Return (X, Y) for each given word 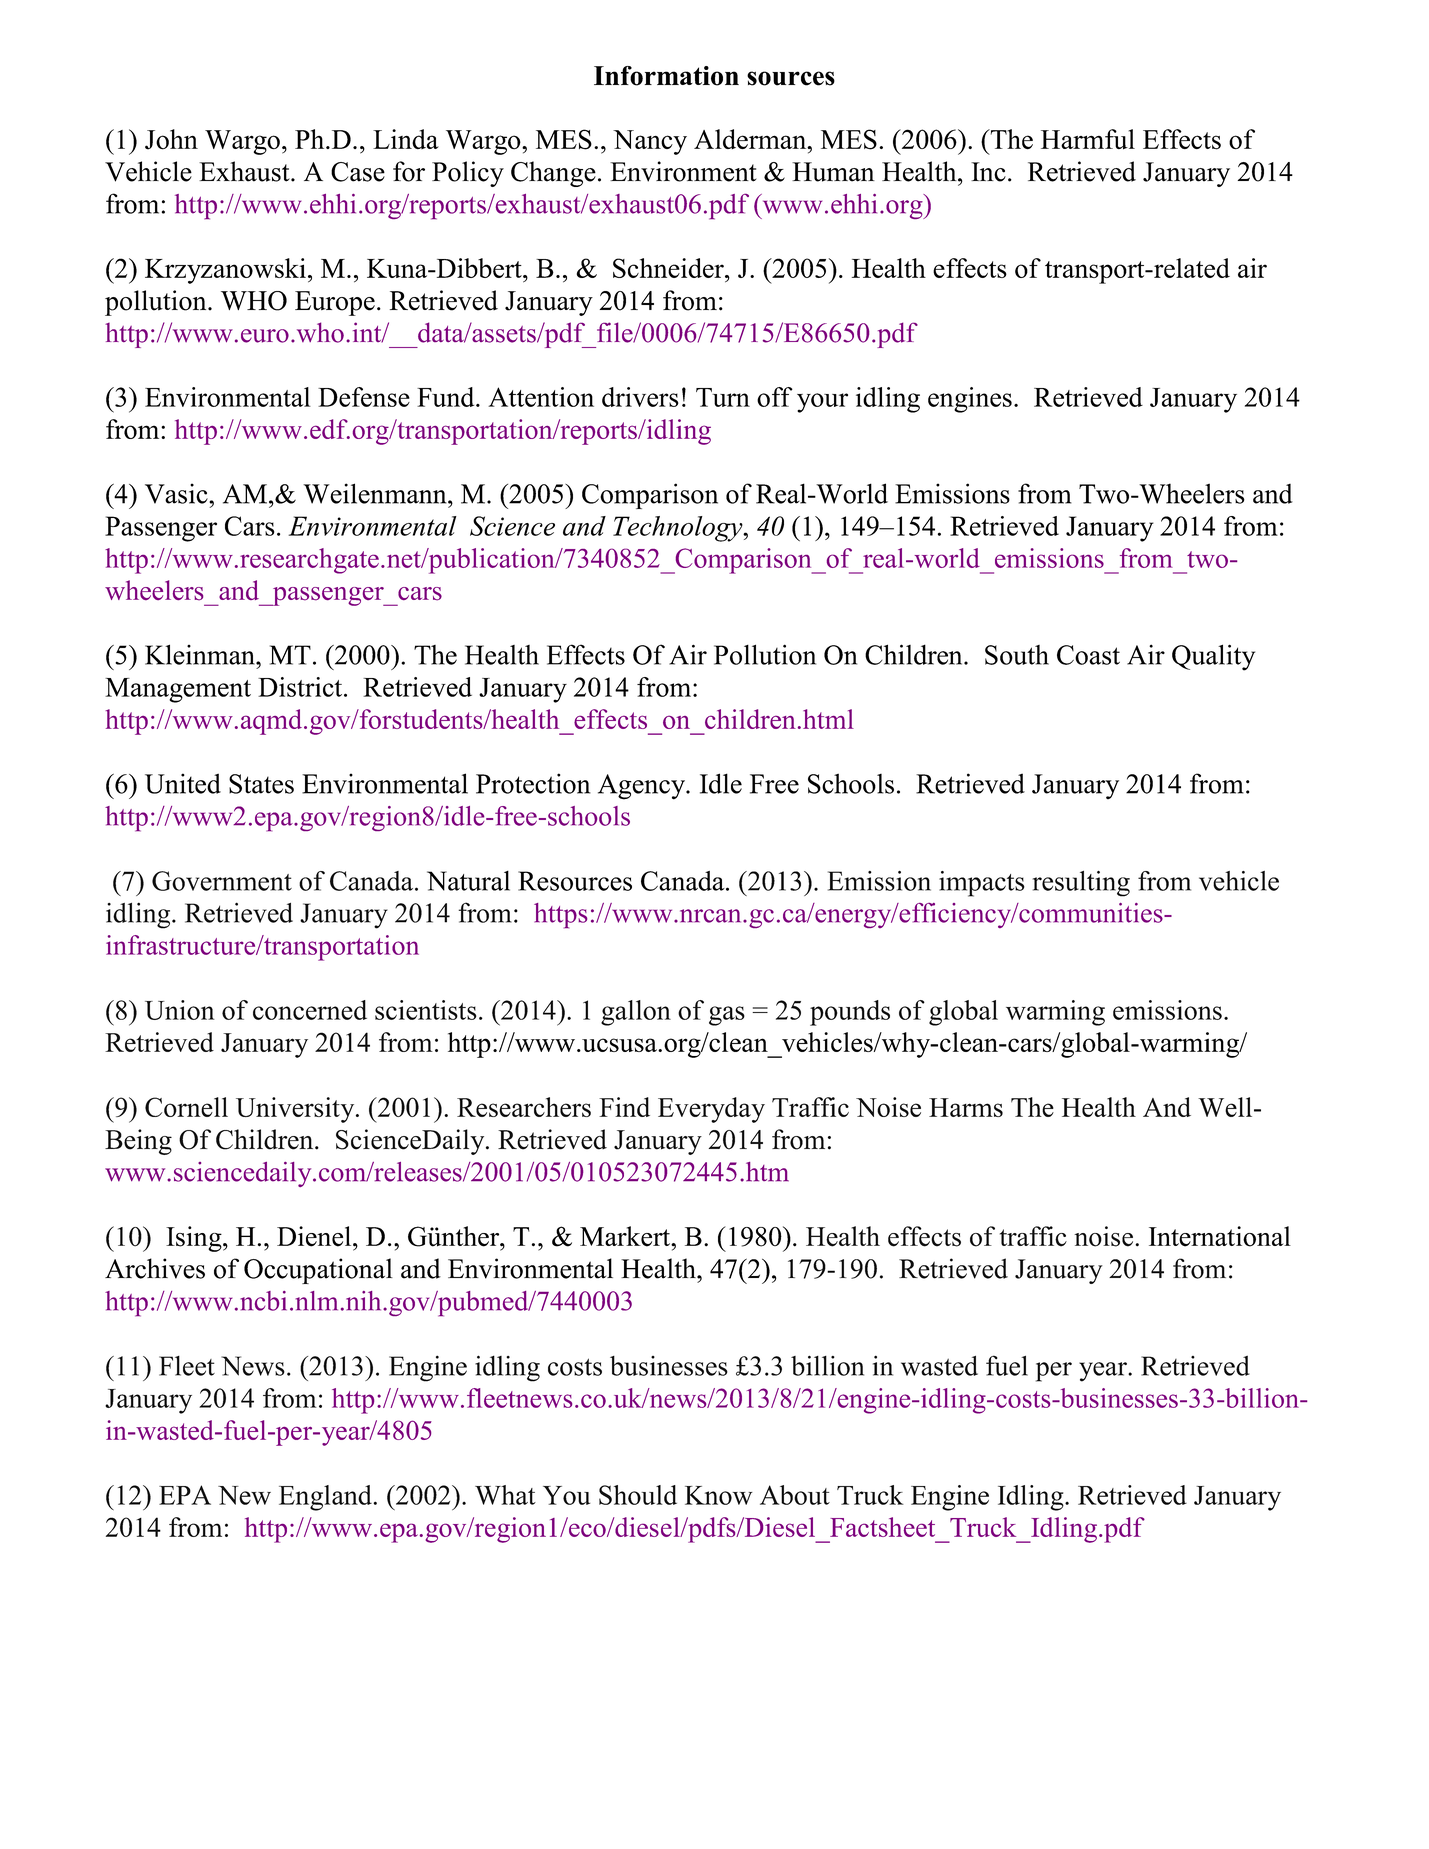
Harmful (1088, 139)
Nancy (650, 142)
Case (358, 172)
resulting (1081, 884)
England (326, 1498)
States (261, 784)
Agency (642, 787)
